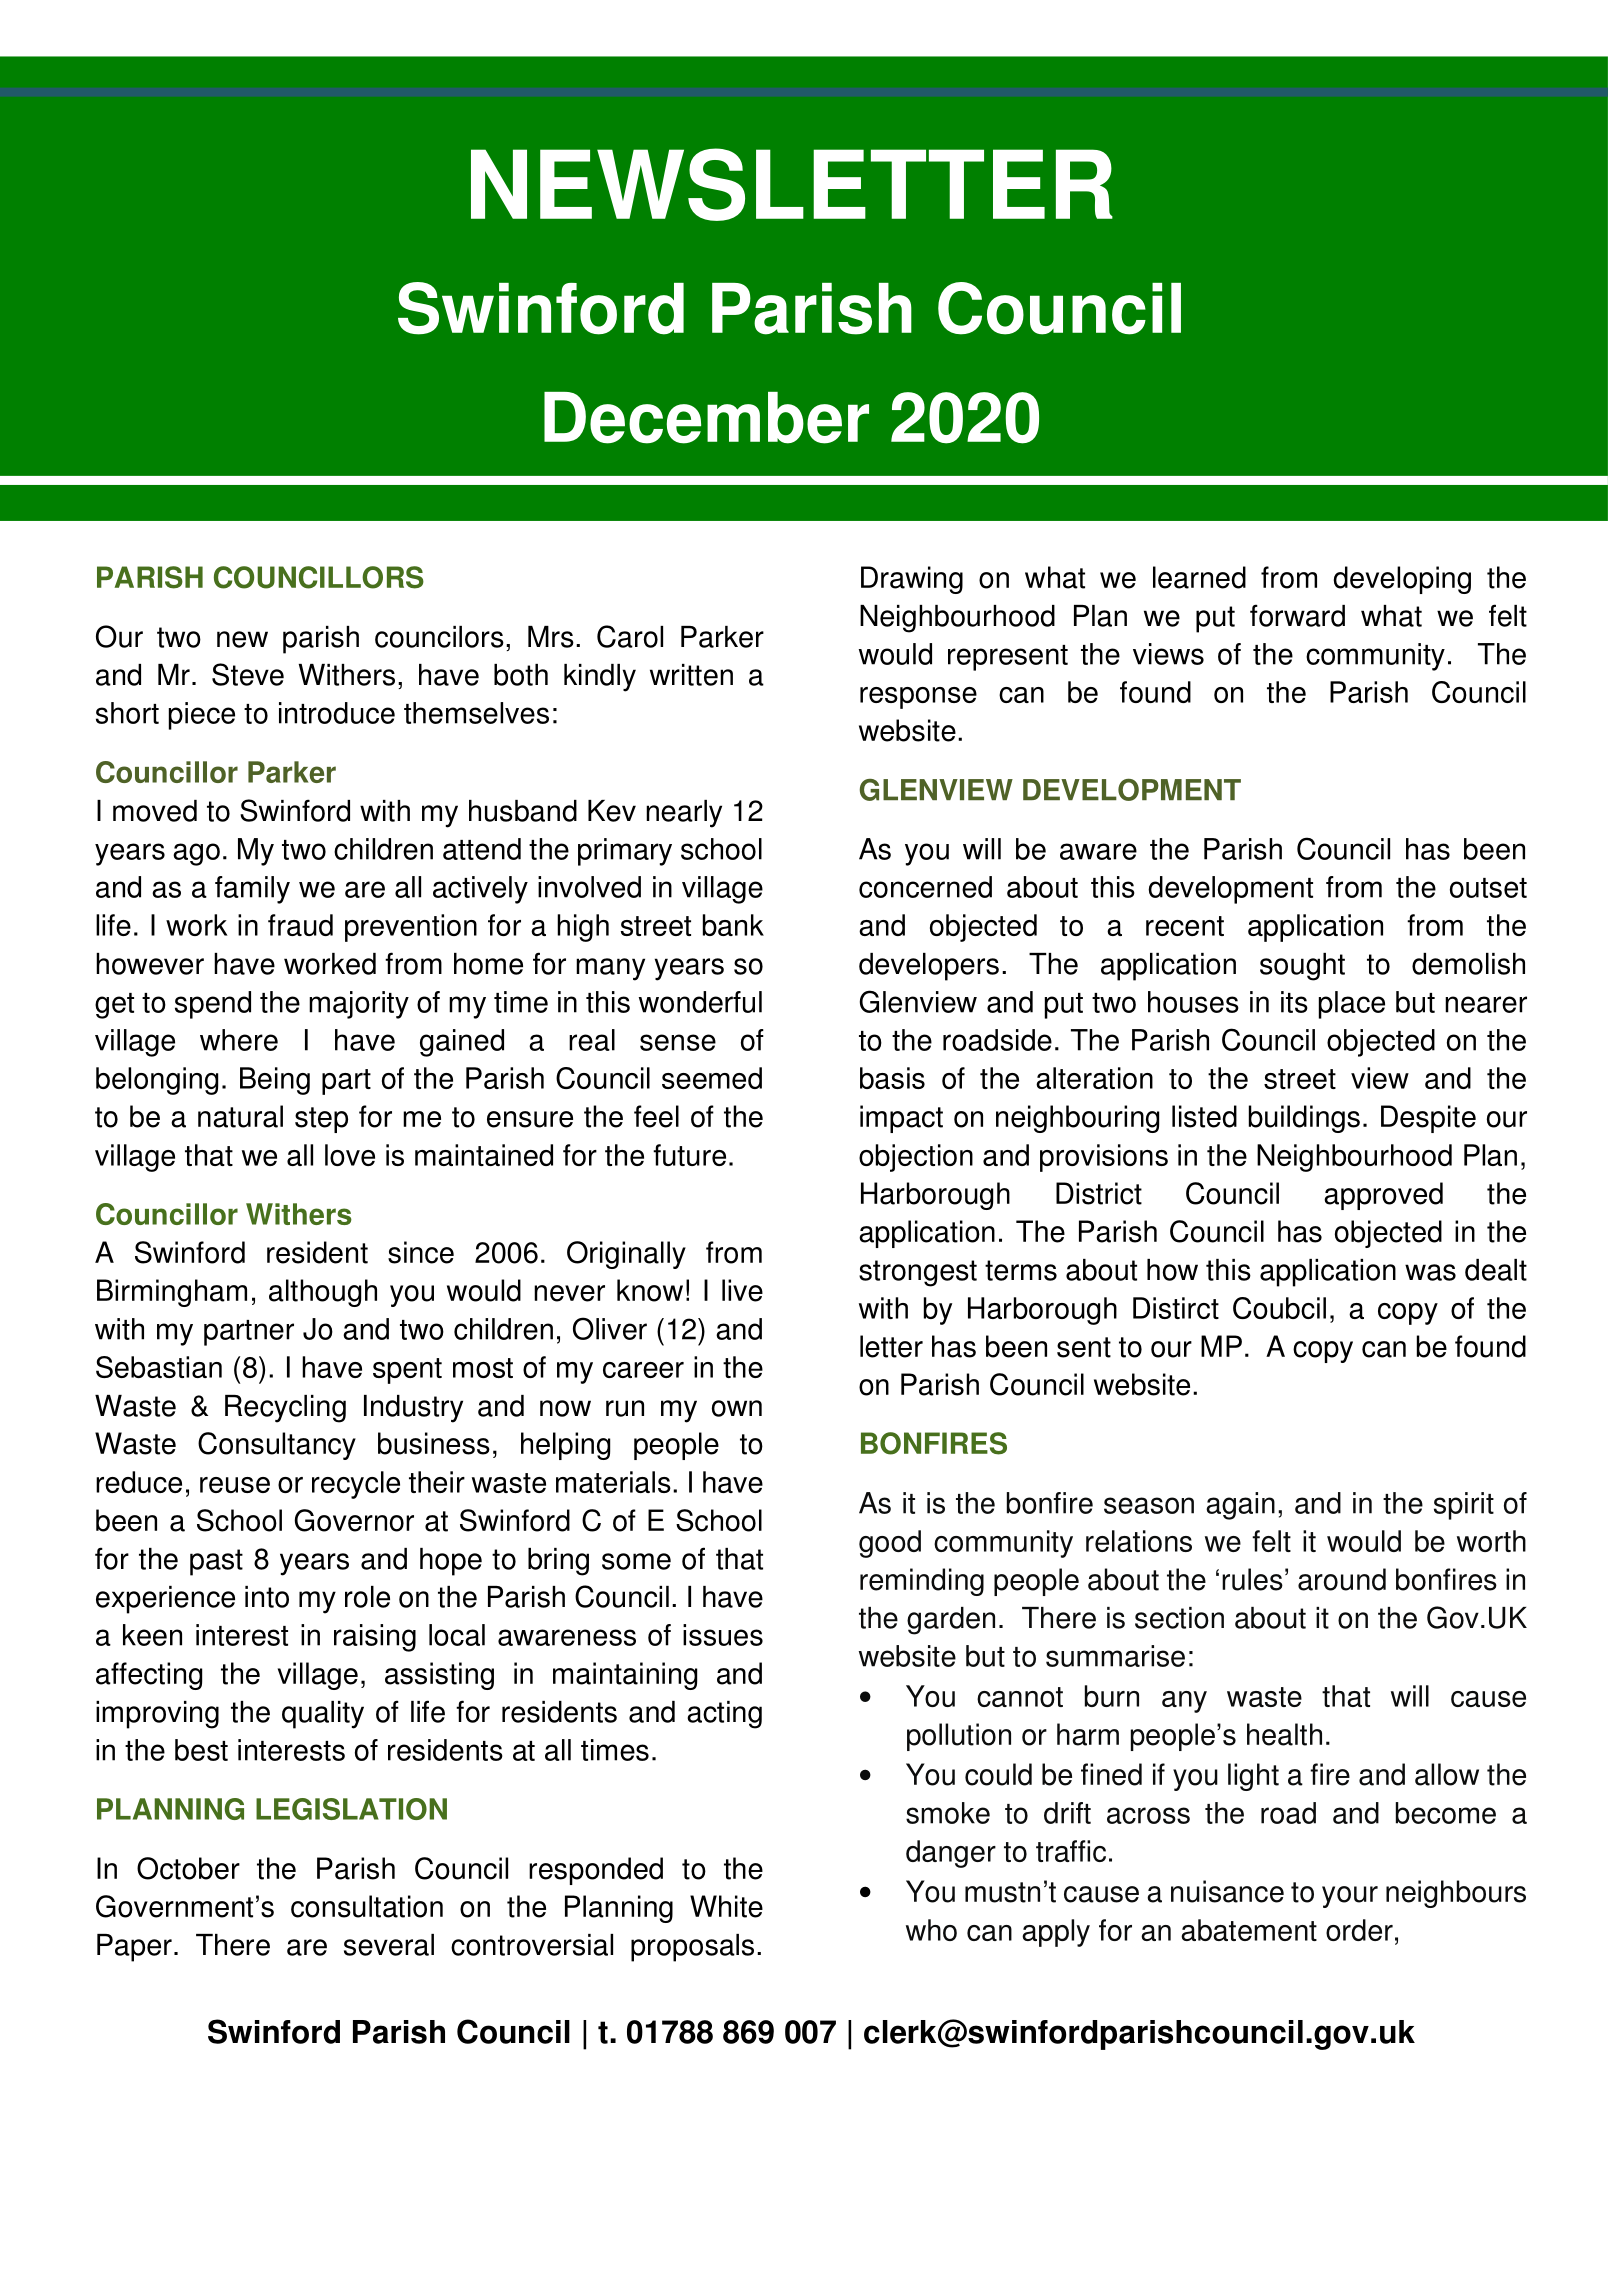 The image size is (1608, 2276). I want to click on although, so click(323, 1293).
